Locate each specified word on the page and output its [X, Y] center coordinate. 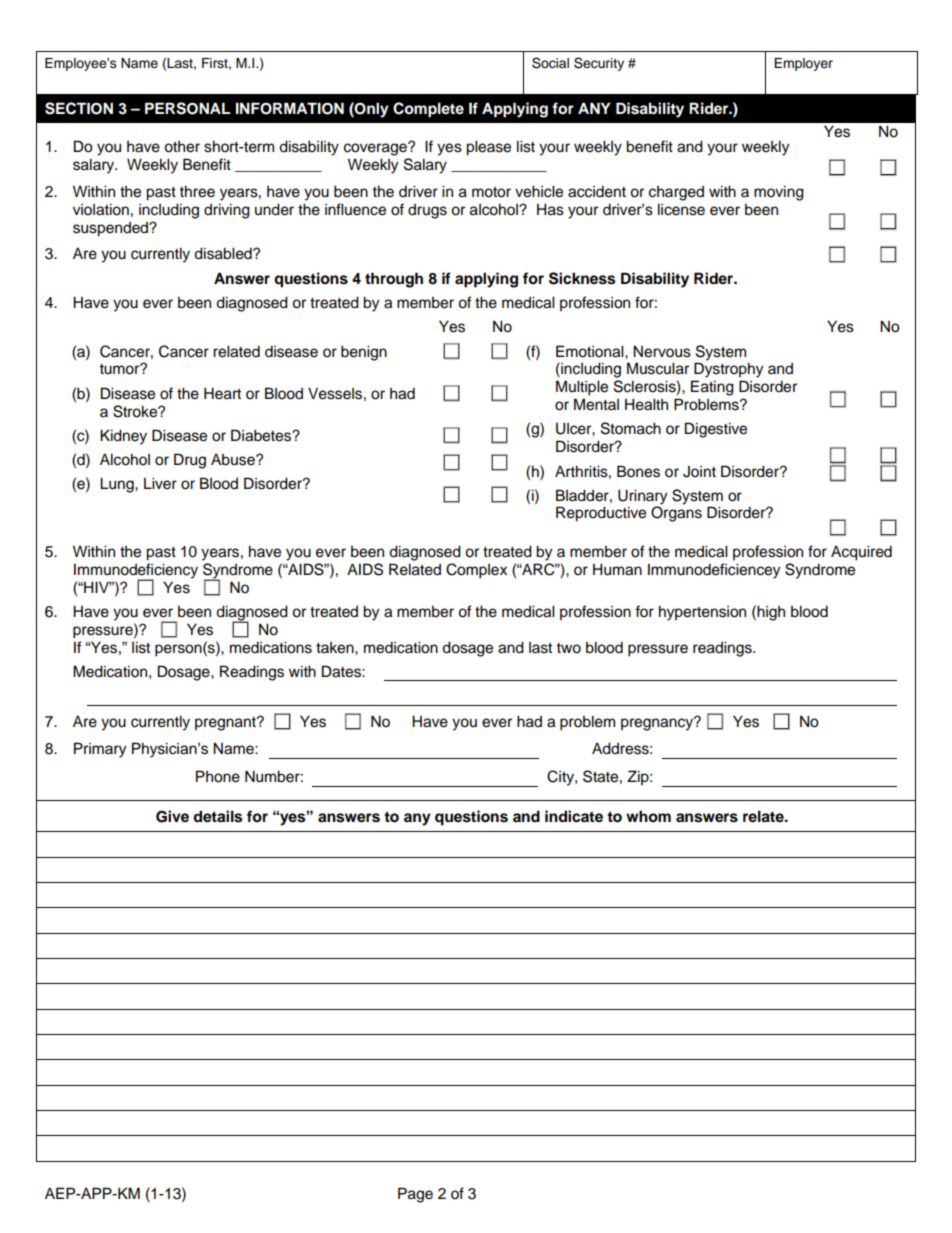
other [182, 147]
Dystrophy [728, 370]
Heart [222, 393]
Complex [476, 571]
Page [415, 1195]
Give [172, 816]
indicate [574, 816]
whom [648, 816]
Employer [803, 64]
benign [364, 353]
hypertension [702, 613]
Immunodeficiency [136, 572]
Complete [428, 110]
